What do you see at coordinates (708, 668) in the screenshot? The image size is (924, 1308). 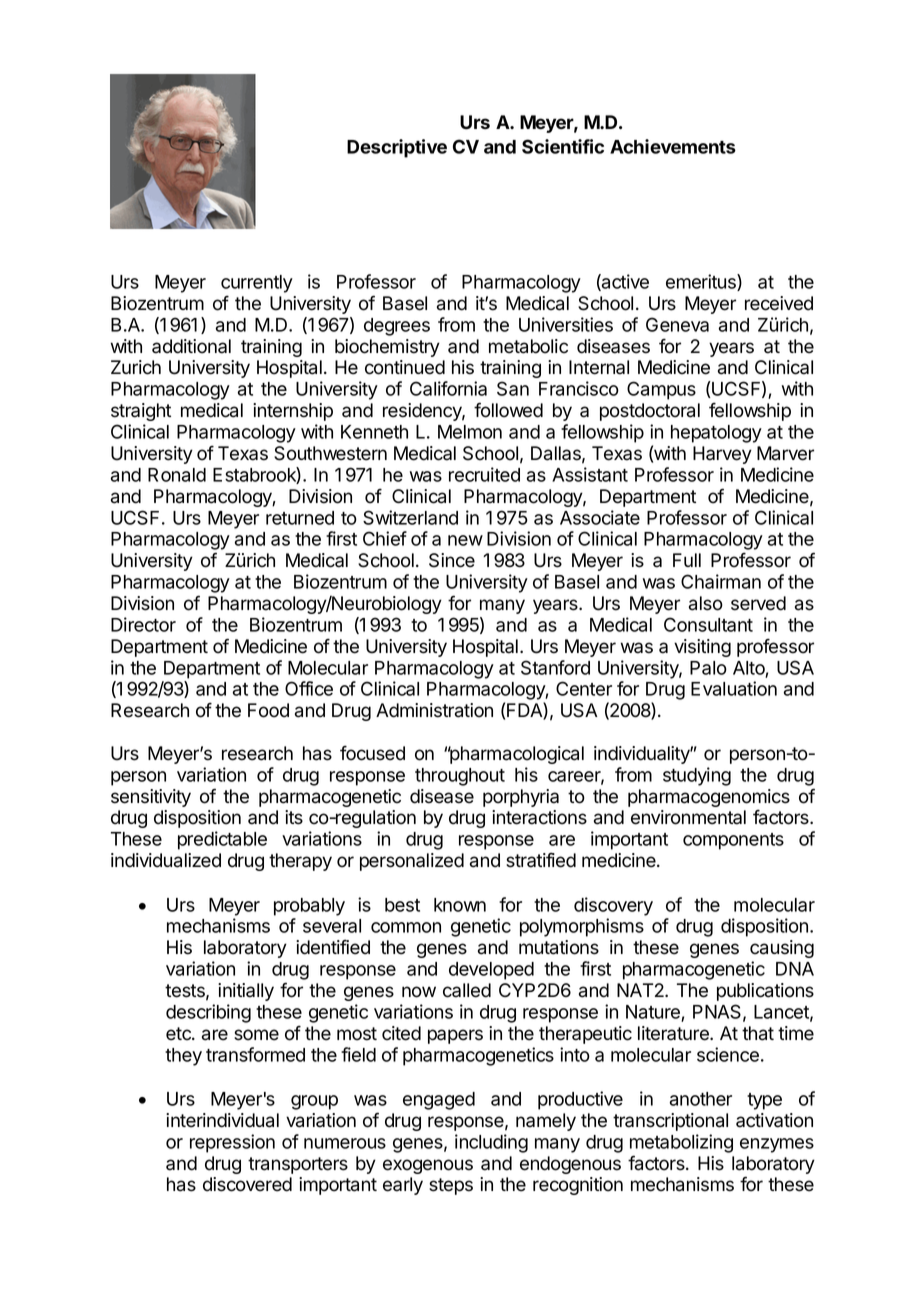 I see `Palo` at bounding box center [708, 668].
